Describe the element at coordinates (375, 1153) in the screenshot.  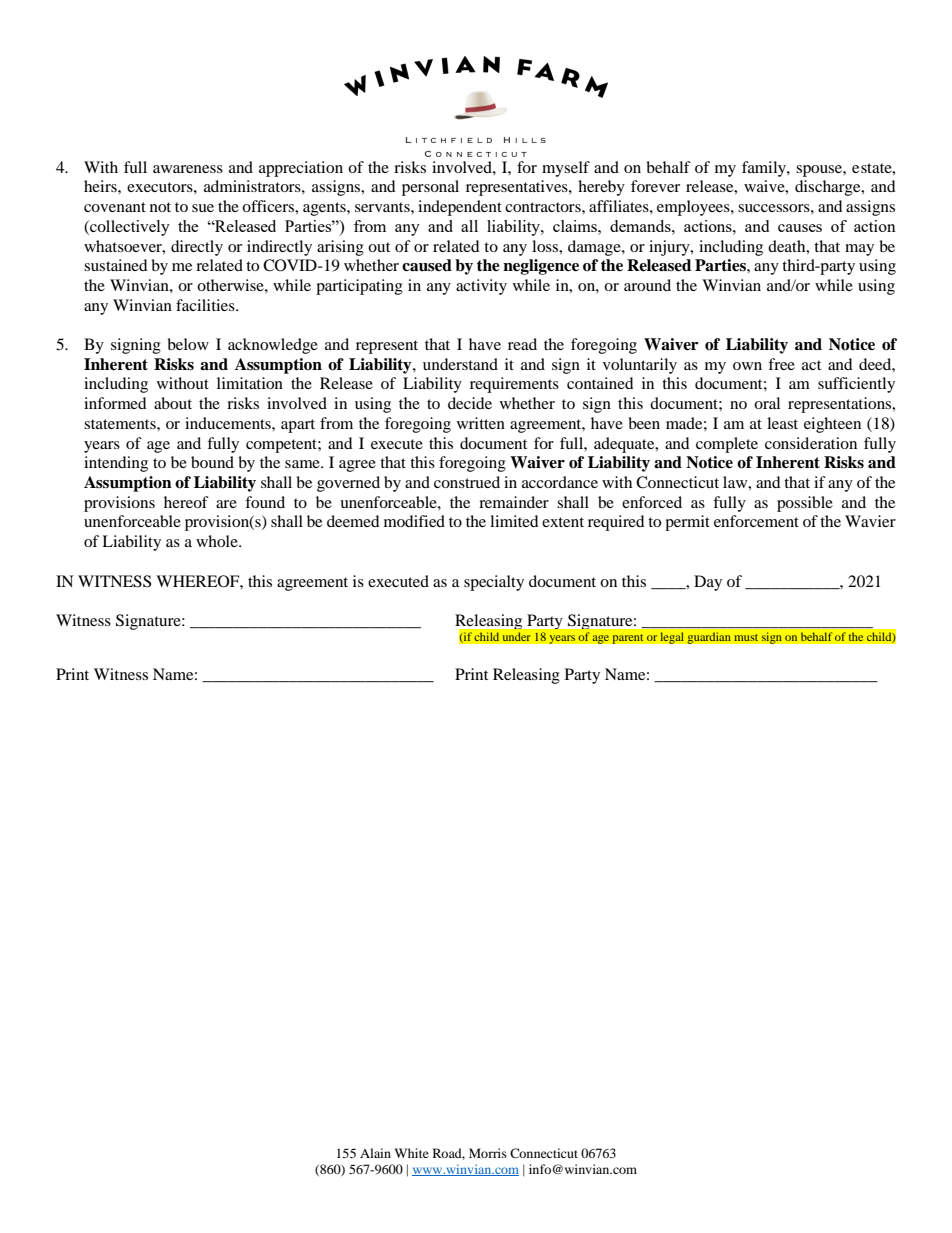
I see `Alain` at that location.
